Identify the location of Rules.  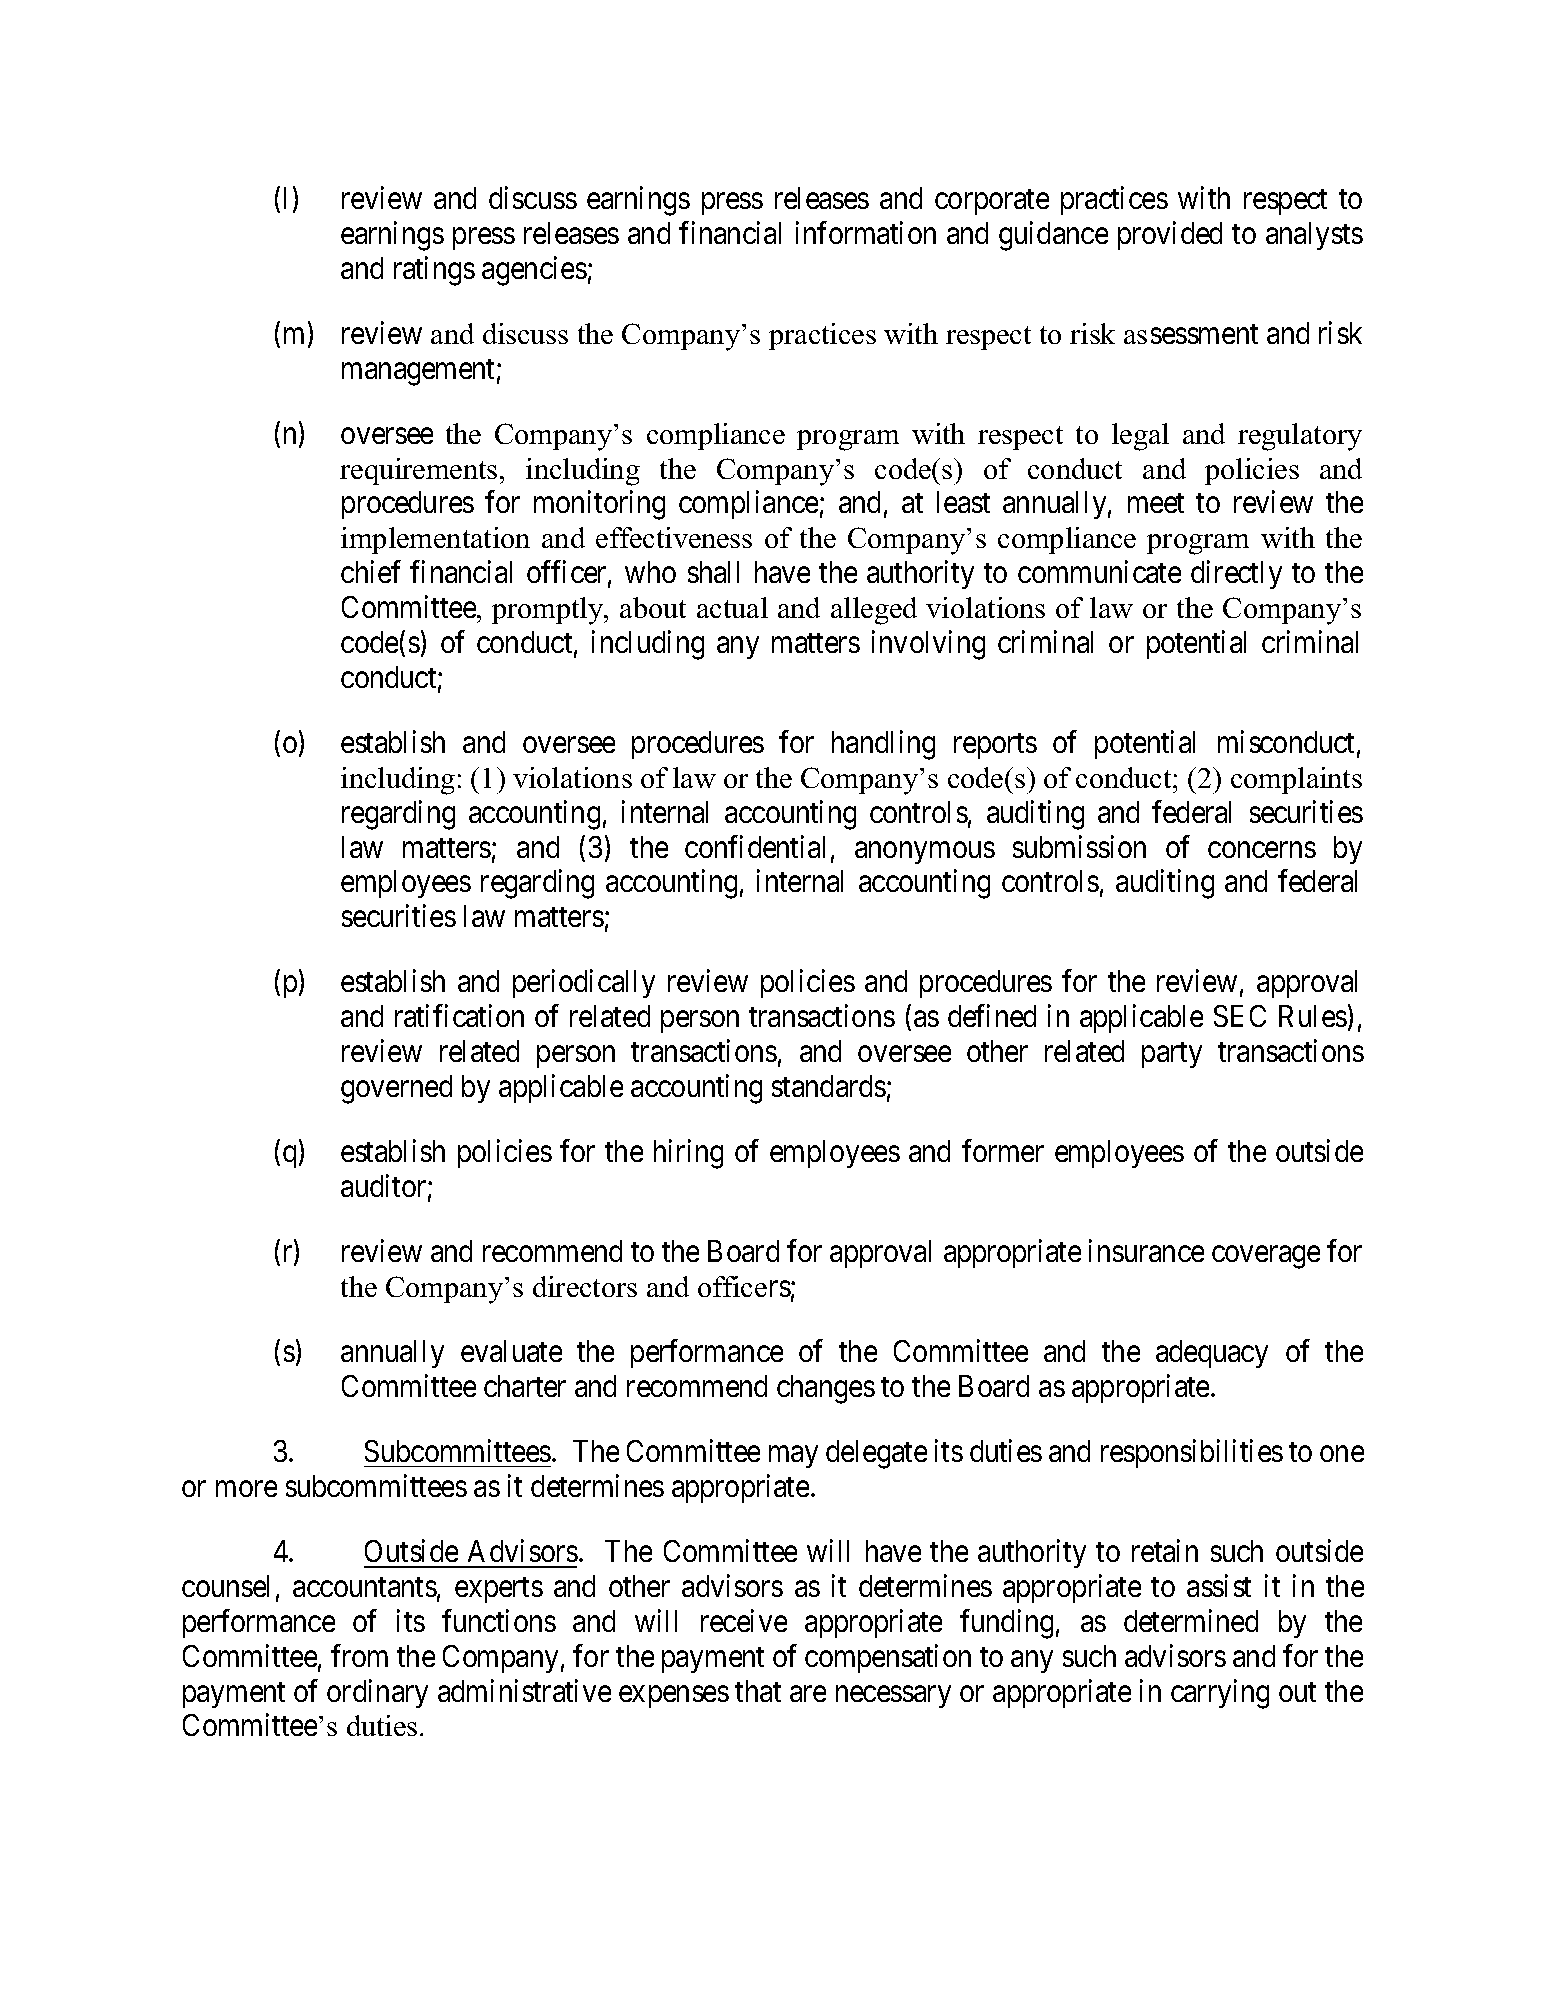
(1313, 1016).
